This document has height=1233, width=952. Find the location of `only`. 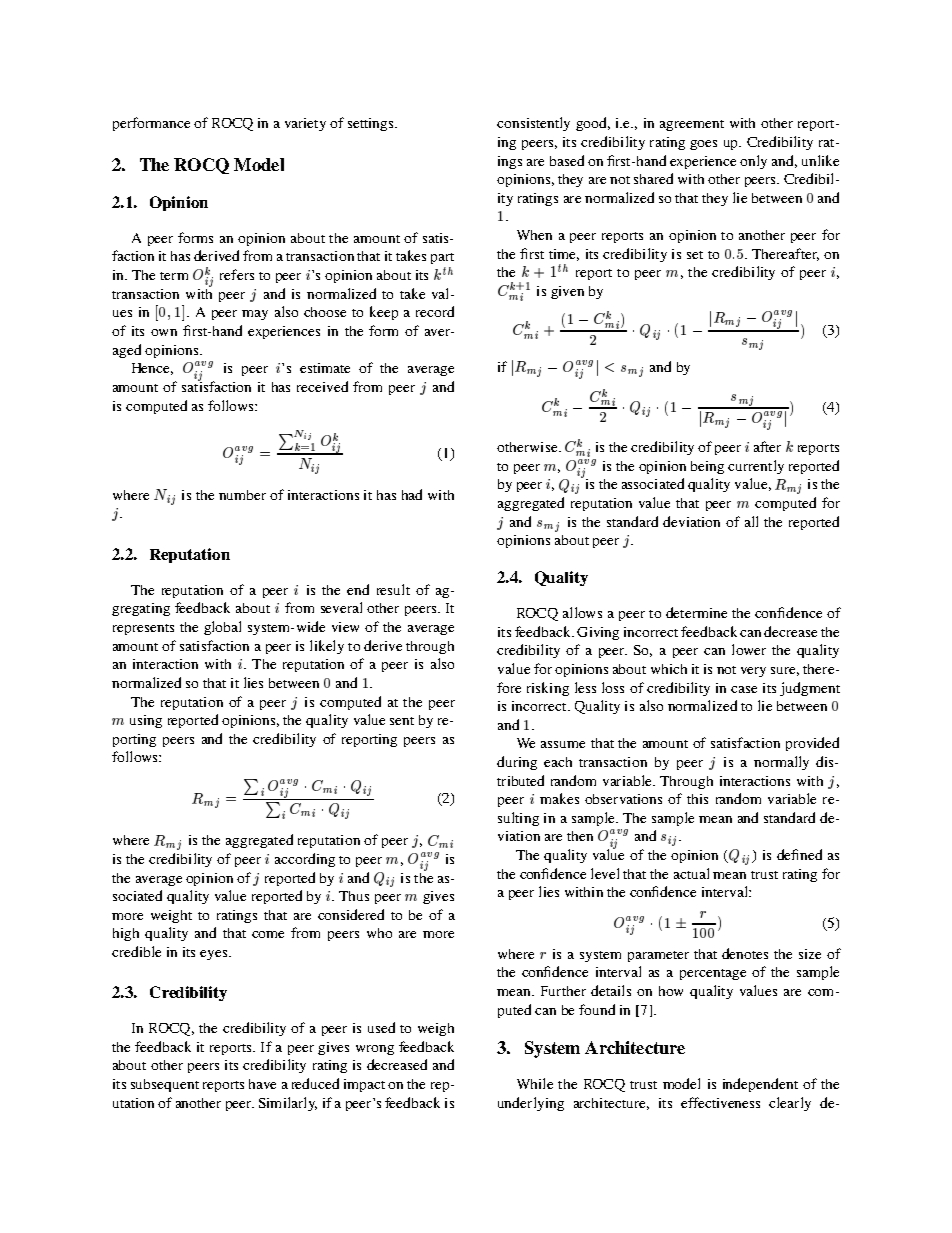

only is located at coordinates (753, 162).
